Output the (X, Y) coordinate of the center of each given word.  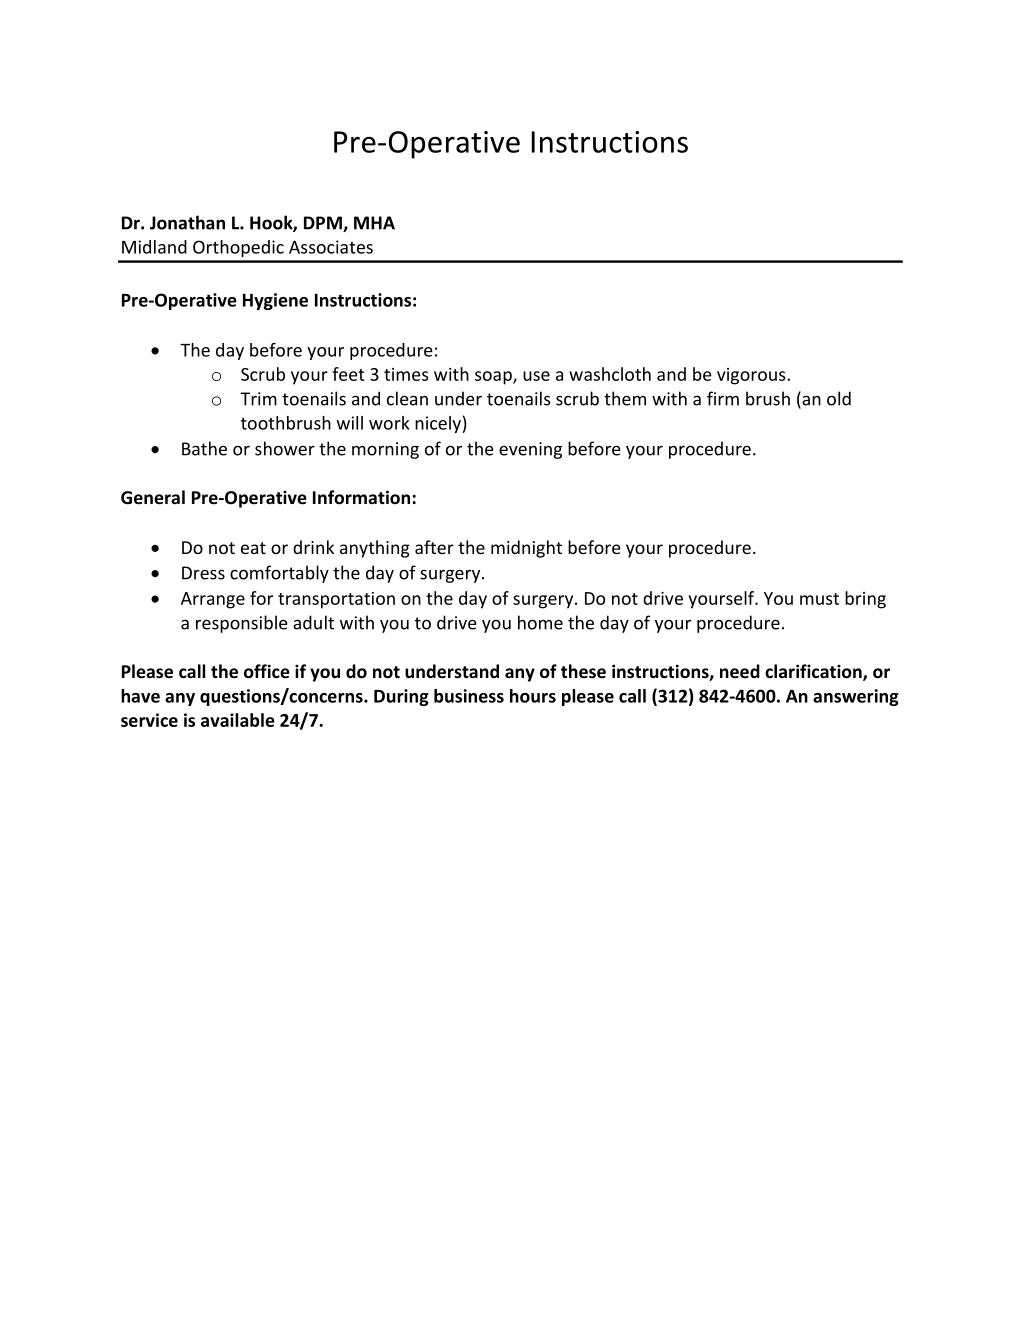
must (819, 599)
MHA (374, 223)
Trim (258, 399)
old (839, 398)
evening (530, 450)
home (540, 622)
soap (494, 378)
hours (533, 696)
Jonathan (187, 222)
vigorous (752, 376)
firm (723, 398)
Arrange (213, 600)
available (238, 720)
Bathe (204, 448)
